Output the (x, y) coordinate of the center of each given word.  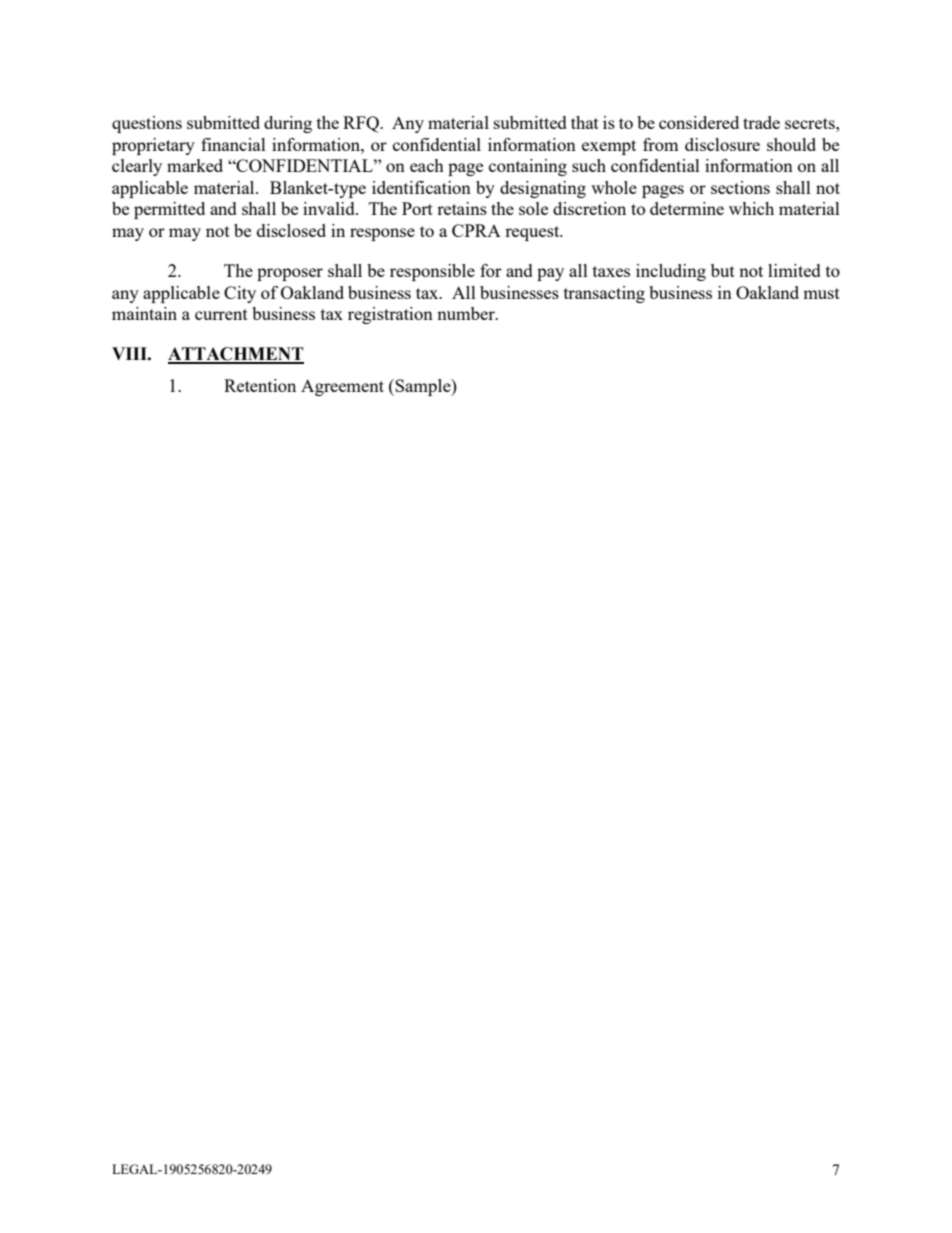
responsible (432, 272)
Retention (260, 385)
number (467, 313)
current (221, 314)
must (821, 293)
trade (761, 122)
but (723, 270)
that (585, 122)
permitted (169, 210)
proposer (290, 274)
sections (740, 187)
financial (233, 144)
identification (421, 187)
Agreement (342, 387)
